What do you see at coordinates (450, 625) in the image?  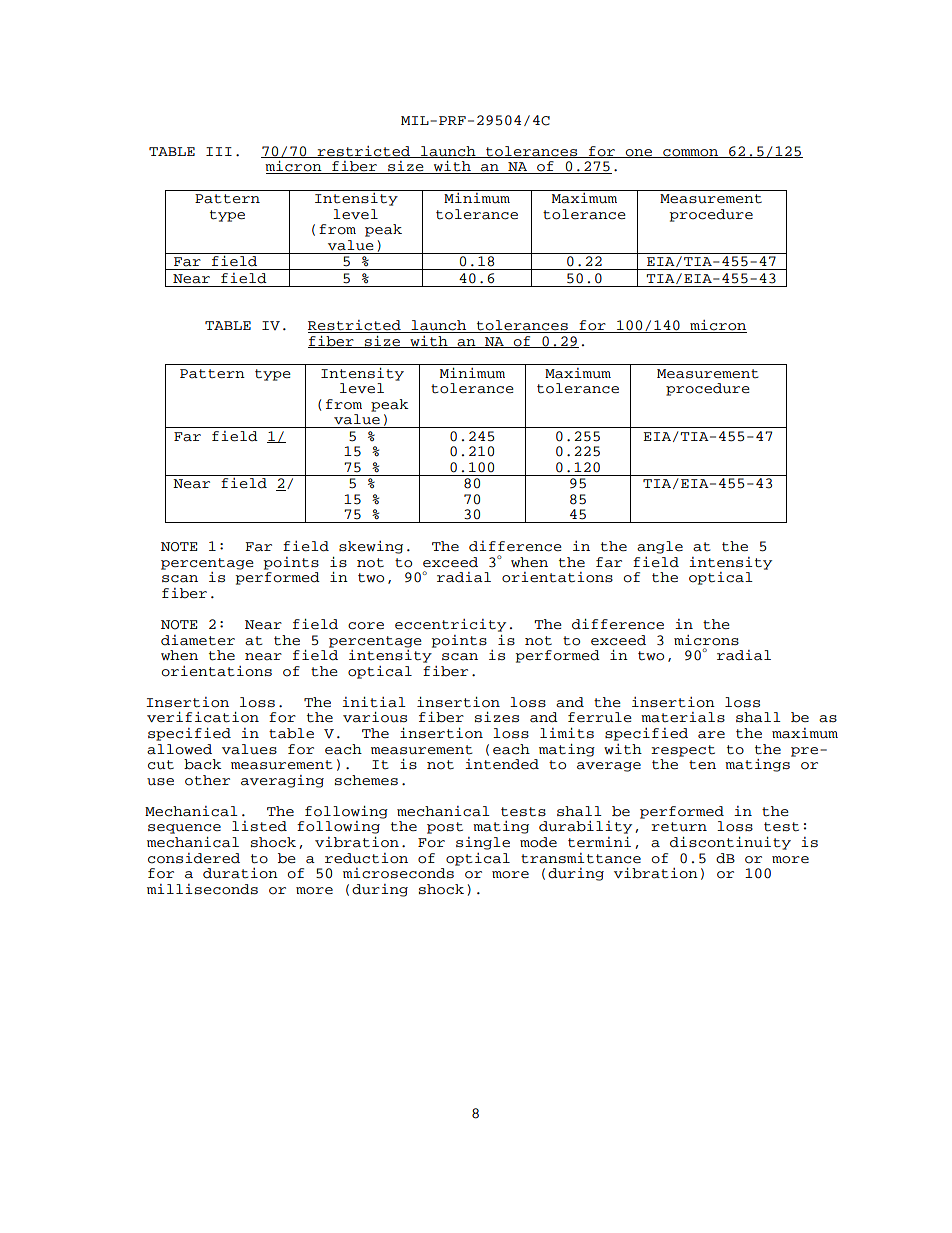 I see `eccentricity` at bounding box center [450, 625].
